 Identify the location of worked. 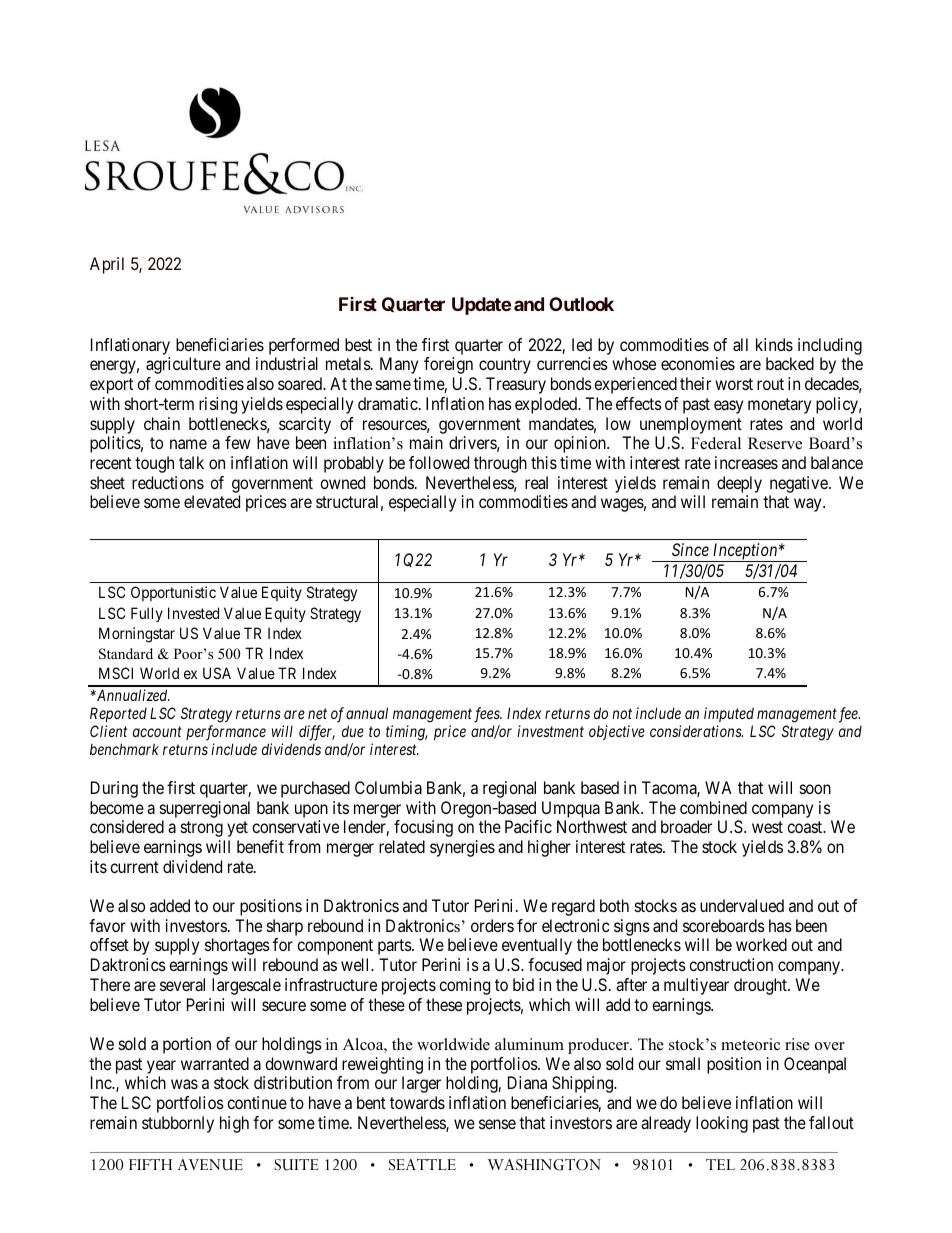
(761, 944).
